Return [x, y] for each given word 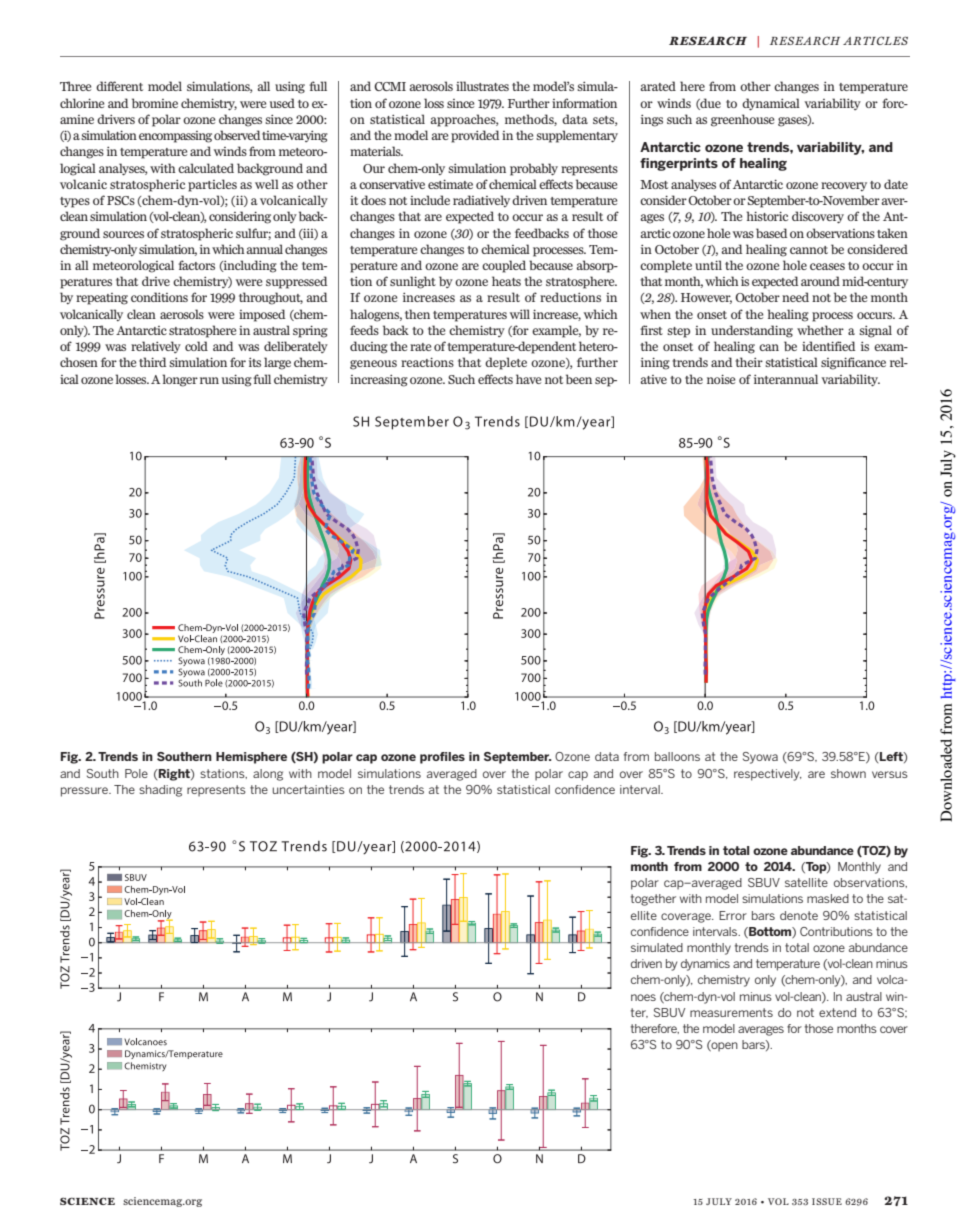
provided [475, 136]
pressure [85, 792]
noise [721, 379]
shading [160, 791]
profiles [442, 758]
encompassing [175, 137]
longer [180, 380]
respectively [768, 775]
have [529, 379]
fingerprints [679, 164]
